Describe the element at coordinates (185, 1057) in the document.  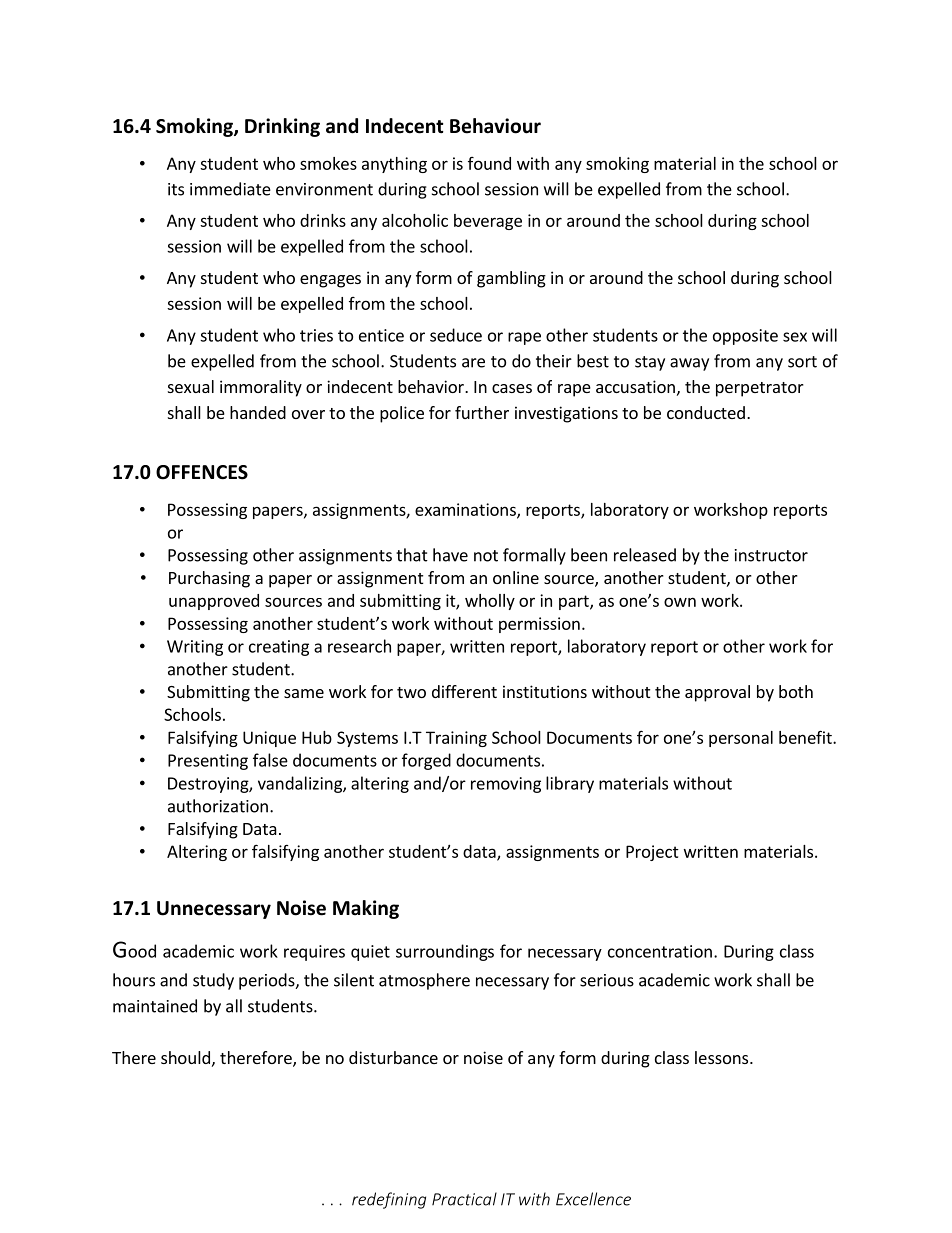
I see `should` at that location.
